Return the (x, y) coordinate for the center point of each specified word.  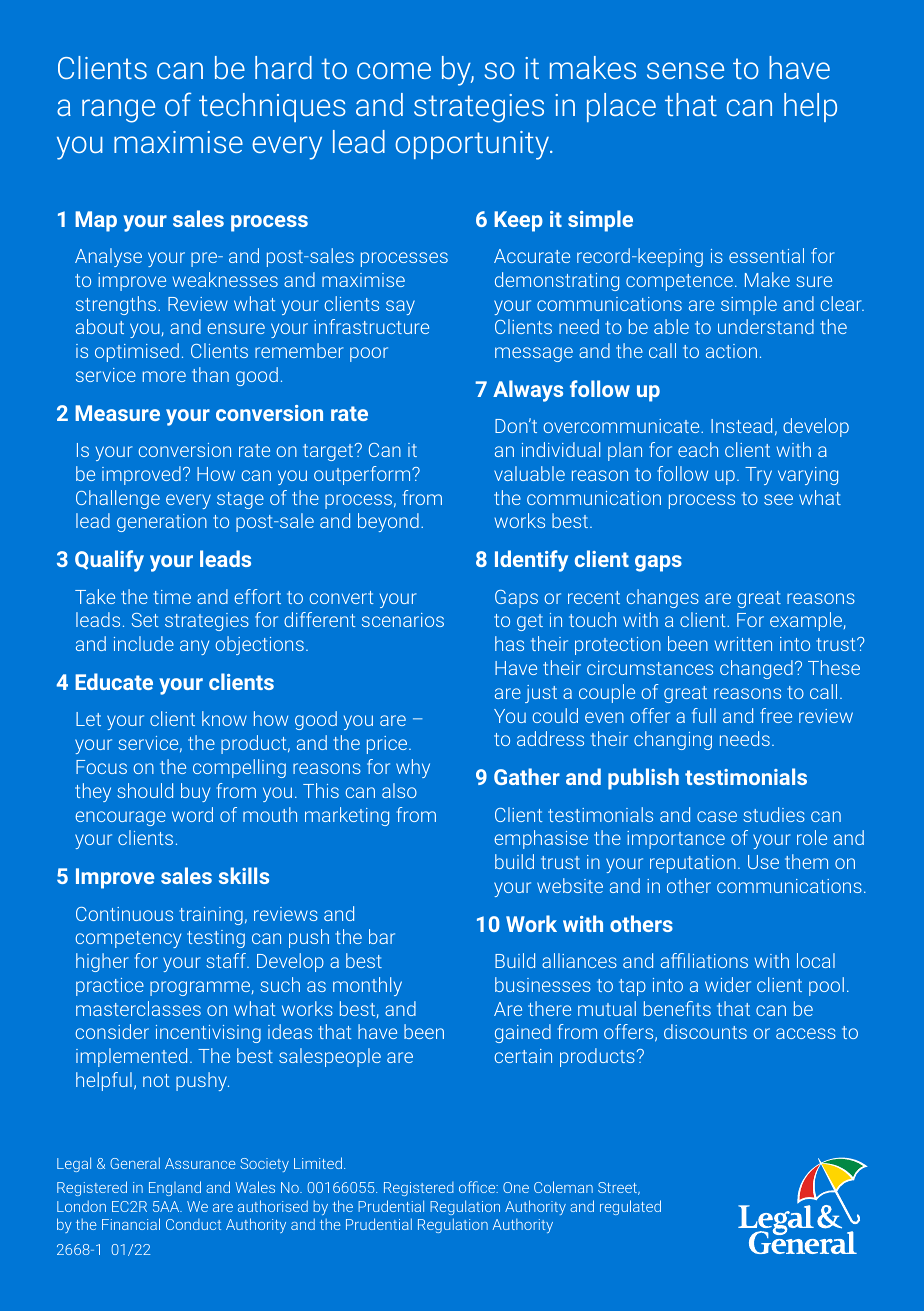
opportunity (473, 145)
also (399, 790)
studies (774, 814)
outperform (363, 475)
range (118, 111)
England (175, 1188)
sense (685, 70)
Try (758, 476)
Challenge (118, 499)
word (192, 814)
